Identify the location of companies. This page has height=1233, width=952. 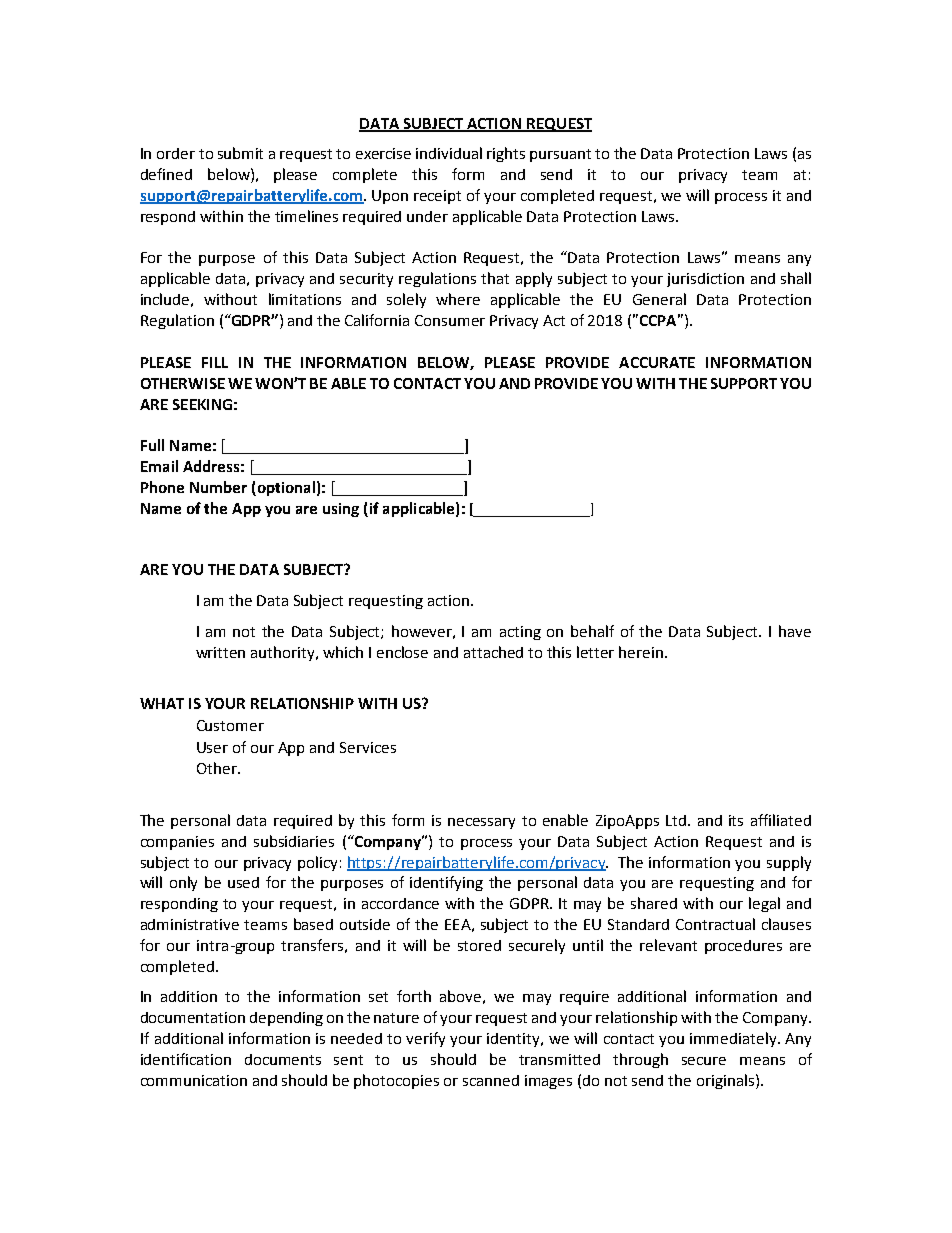
(177, 843).
